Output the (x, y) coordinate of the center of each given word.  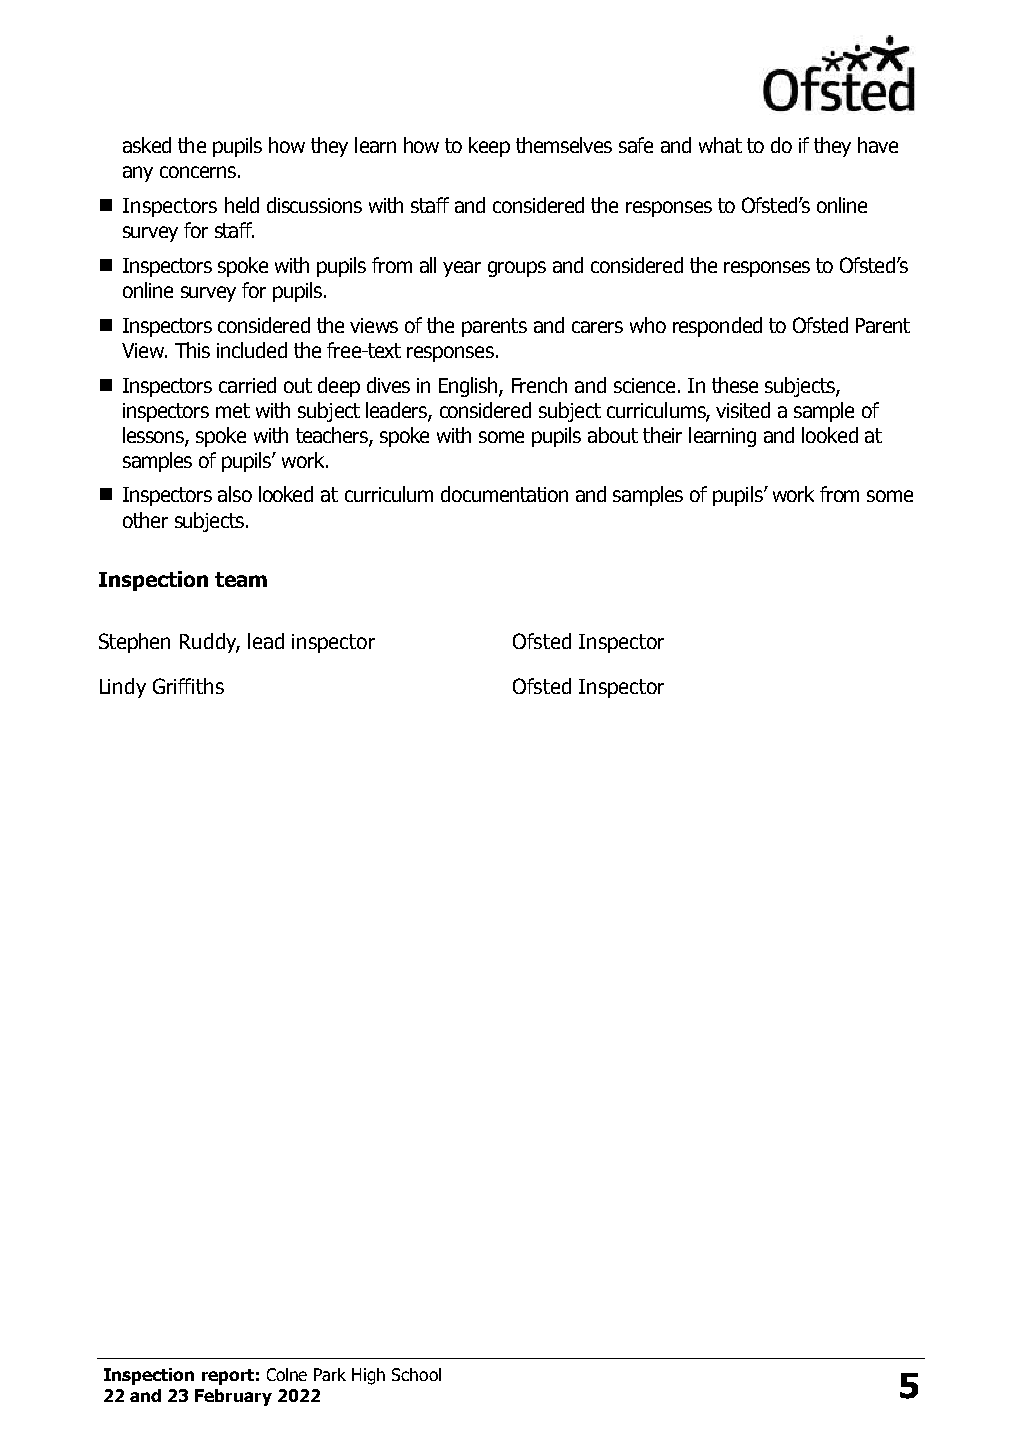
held (242, 205)
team (241, 579)
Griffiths (188, 686)
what (720, 145)
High (368, 1376)
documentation (504, 494)
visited (743, 410)
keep (489, 147)
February (233, 1397)
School (416, 1374)
